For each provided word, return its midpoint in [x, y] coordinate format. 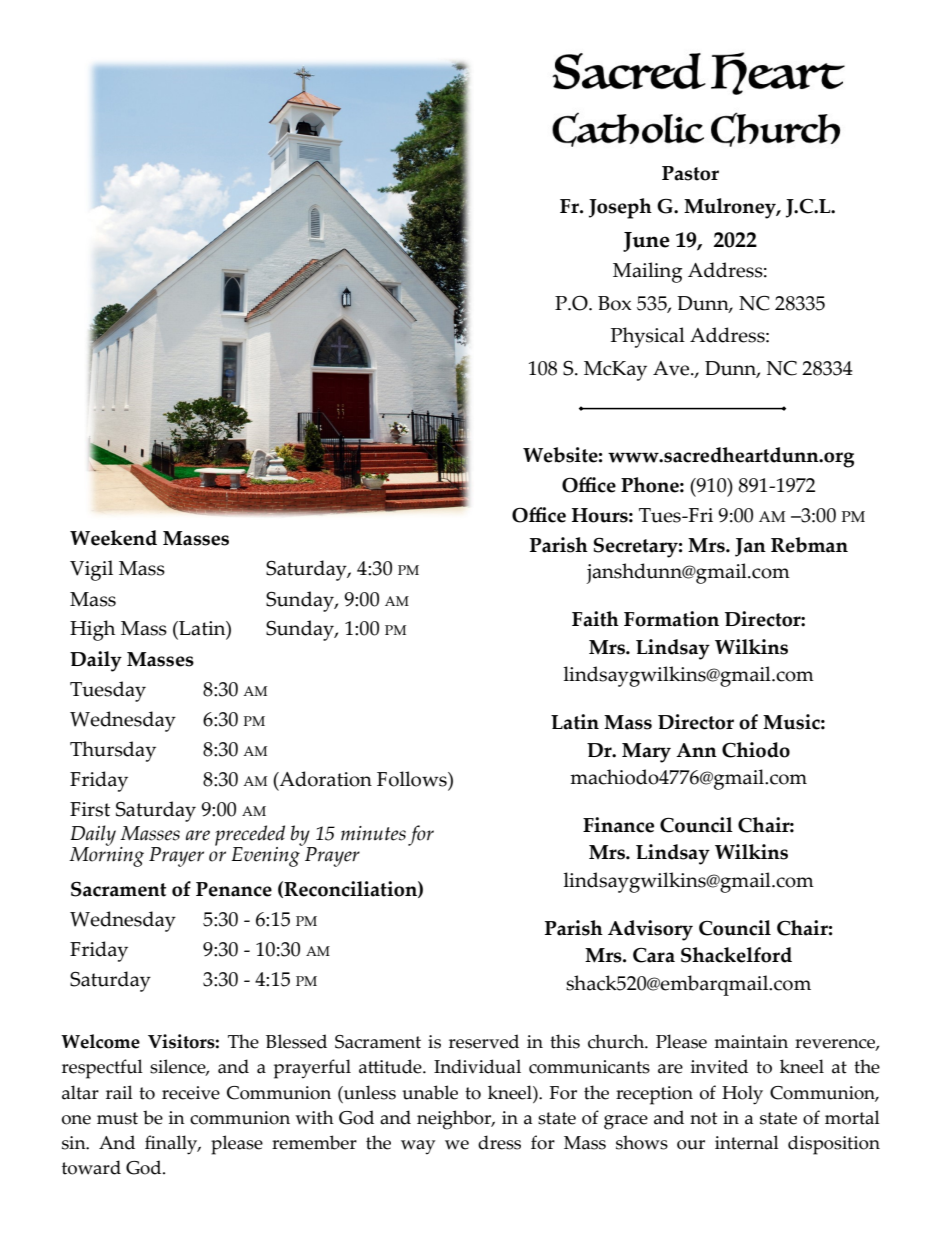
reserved [484, 1041]
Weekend [113, 538]
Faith [595, 619]
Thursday [113, 751]
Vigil [91, 570]
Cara [654, 955]
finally [172, 1145]
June [646, 242]
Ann [696, 750]
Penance [234, 889]
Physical [648, 337]
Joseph [620, 208]
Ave [672, 368]
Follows [413, 779]
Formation [671, 619]
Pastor [690, 173]
